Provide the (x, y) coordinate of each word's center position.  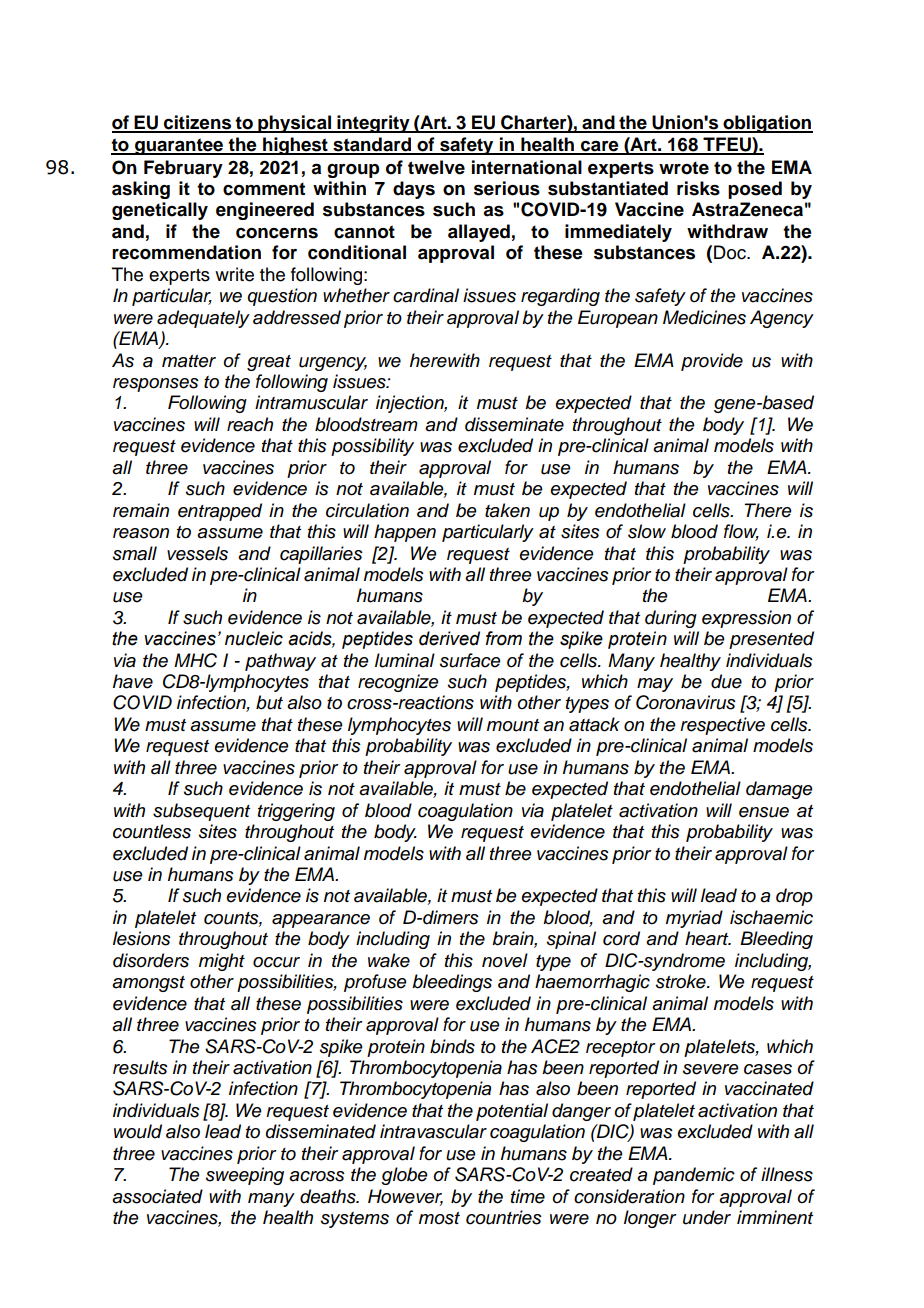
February (183, 169)
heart (708, 938)
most (439, 1218)
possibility (372, 447)
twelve (436, 167)
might (222, 962)
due (726, 681)
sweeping (245, 1176)
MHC (195, 660)
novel (505, 960)
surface (470, 660)
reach (250, 424)
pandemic (694, 1176)
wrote (684, 168)
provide (712, 362)
